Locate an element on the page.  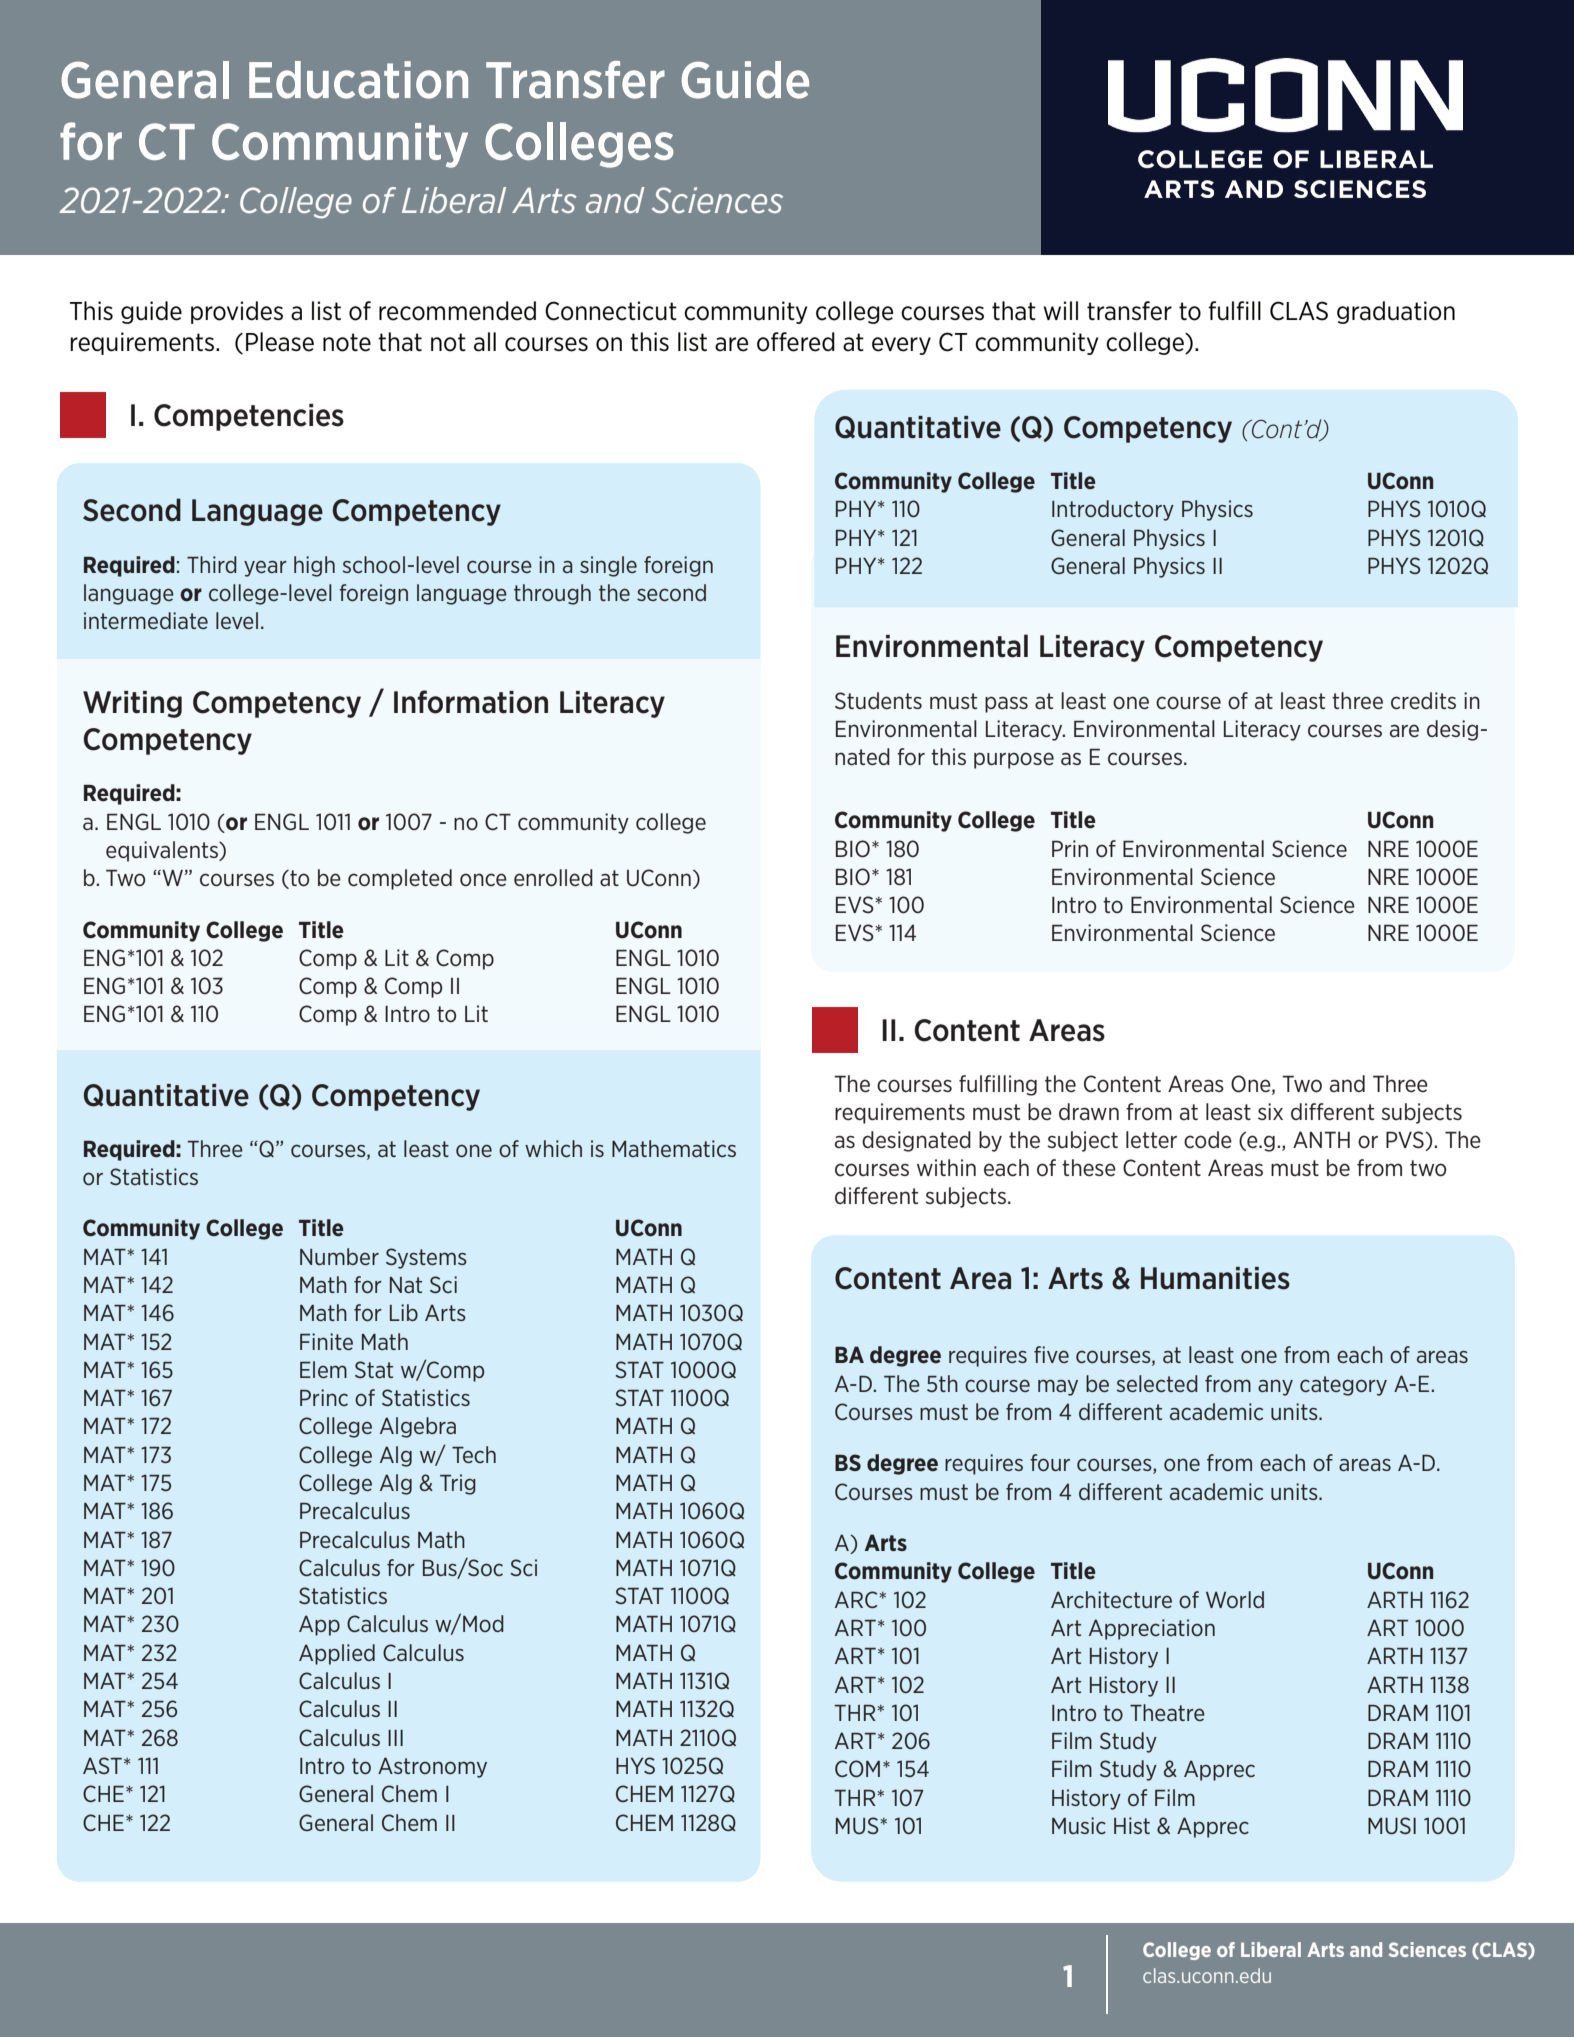
graduation is located at coordinates (1396, 312).
